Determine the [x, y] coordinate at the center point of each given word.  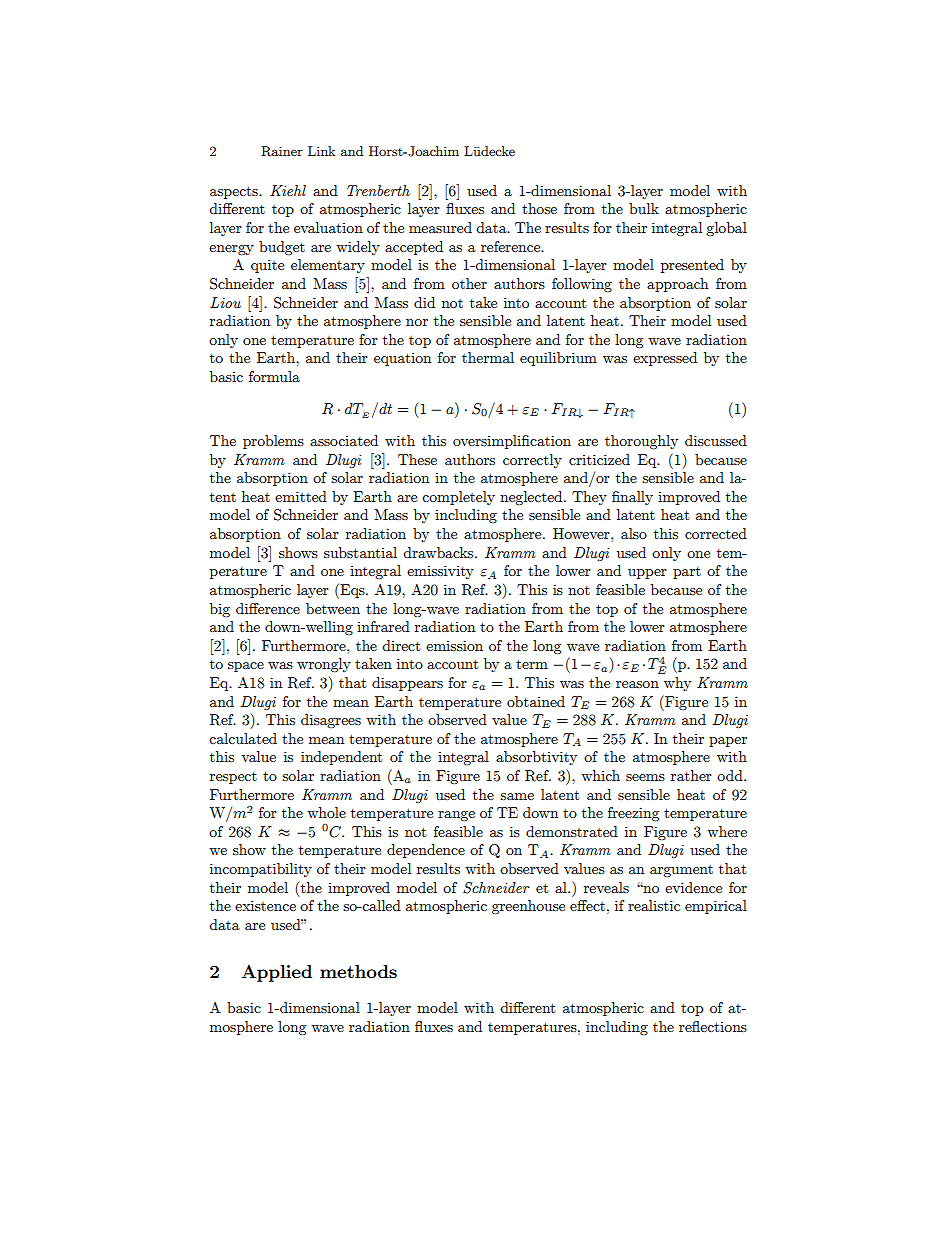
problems [273, 442]
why [677, 684]
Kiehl [288, 190]
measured [440, 227]
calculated [243, 738]
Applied [276, 973]
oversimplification [512, 442]
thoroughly [641, 442]
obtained [536, 701]
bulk [644, 208]
